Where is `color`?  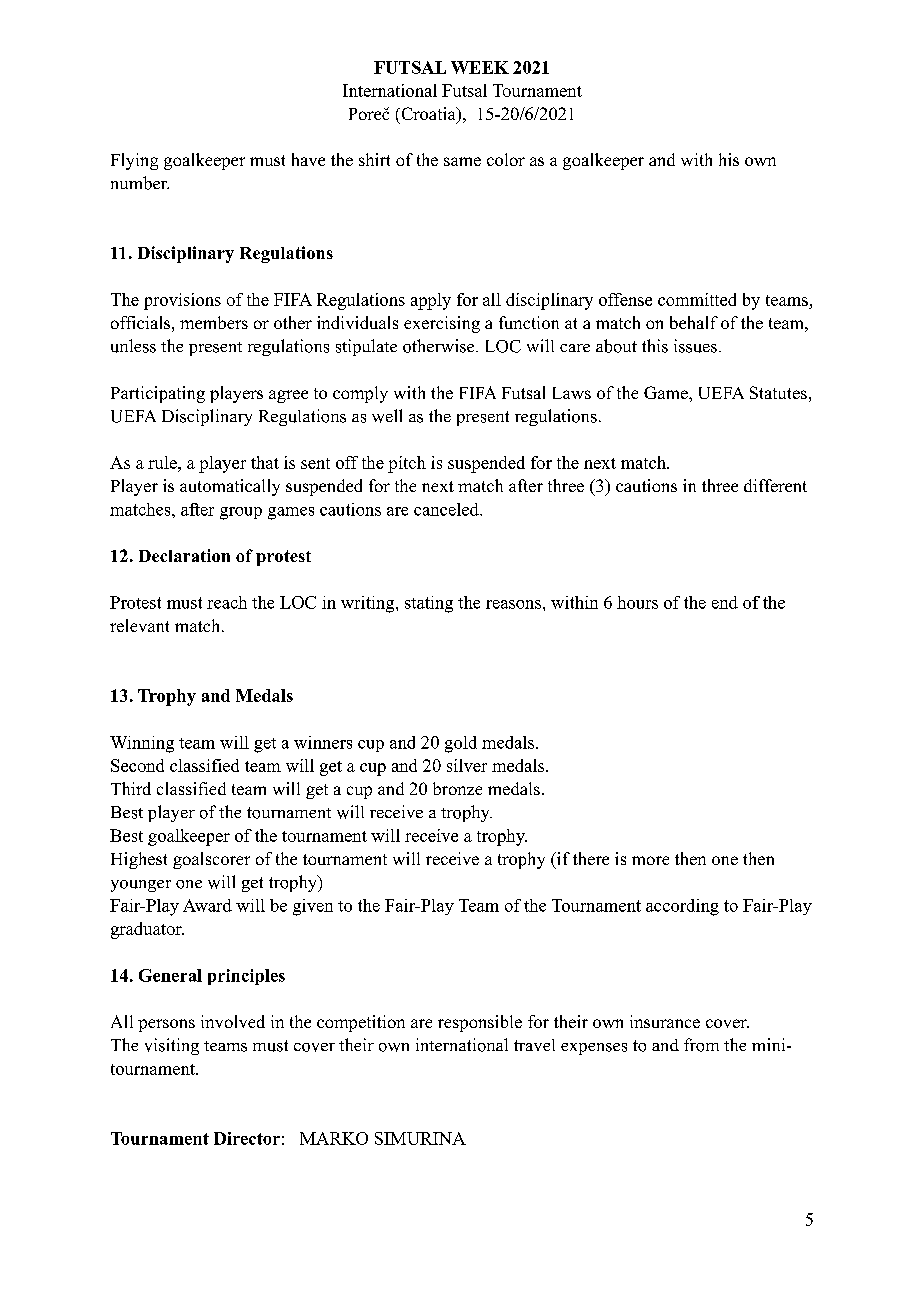 color is located at coordinates (506, 159).
